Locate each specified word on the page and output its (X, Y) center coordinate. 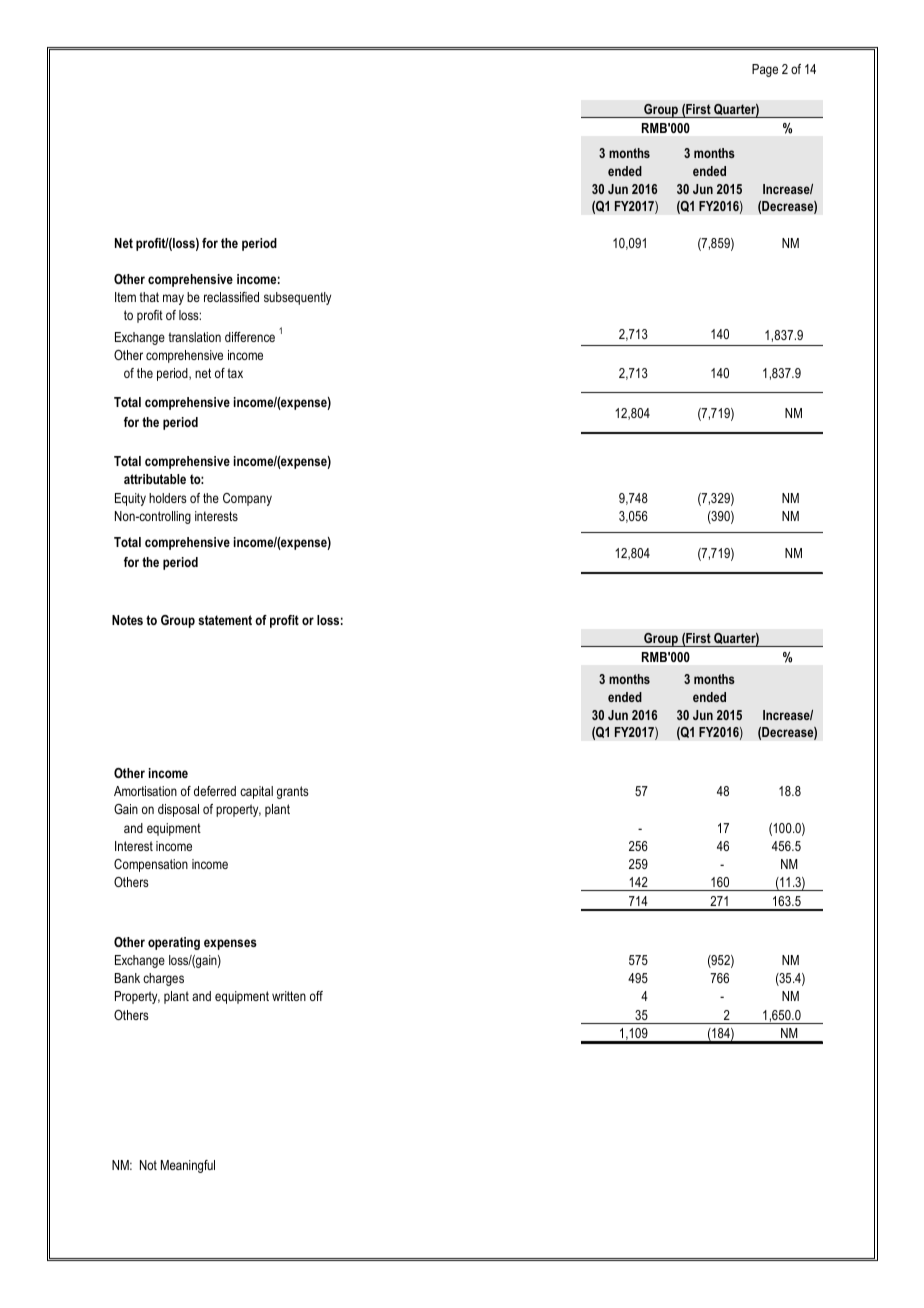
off (316, 996)
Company (247, 499)
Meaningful (188, 1166)
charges (163, 979)
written (289, 996)
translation (194, 337)
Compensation (151, 865)
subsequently (297, 298)
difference (250, 337)
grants (293, 792)
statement (225, 620)
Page (765, 70)
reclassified (231, 297)
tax (235, 373)
